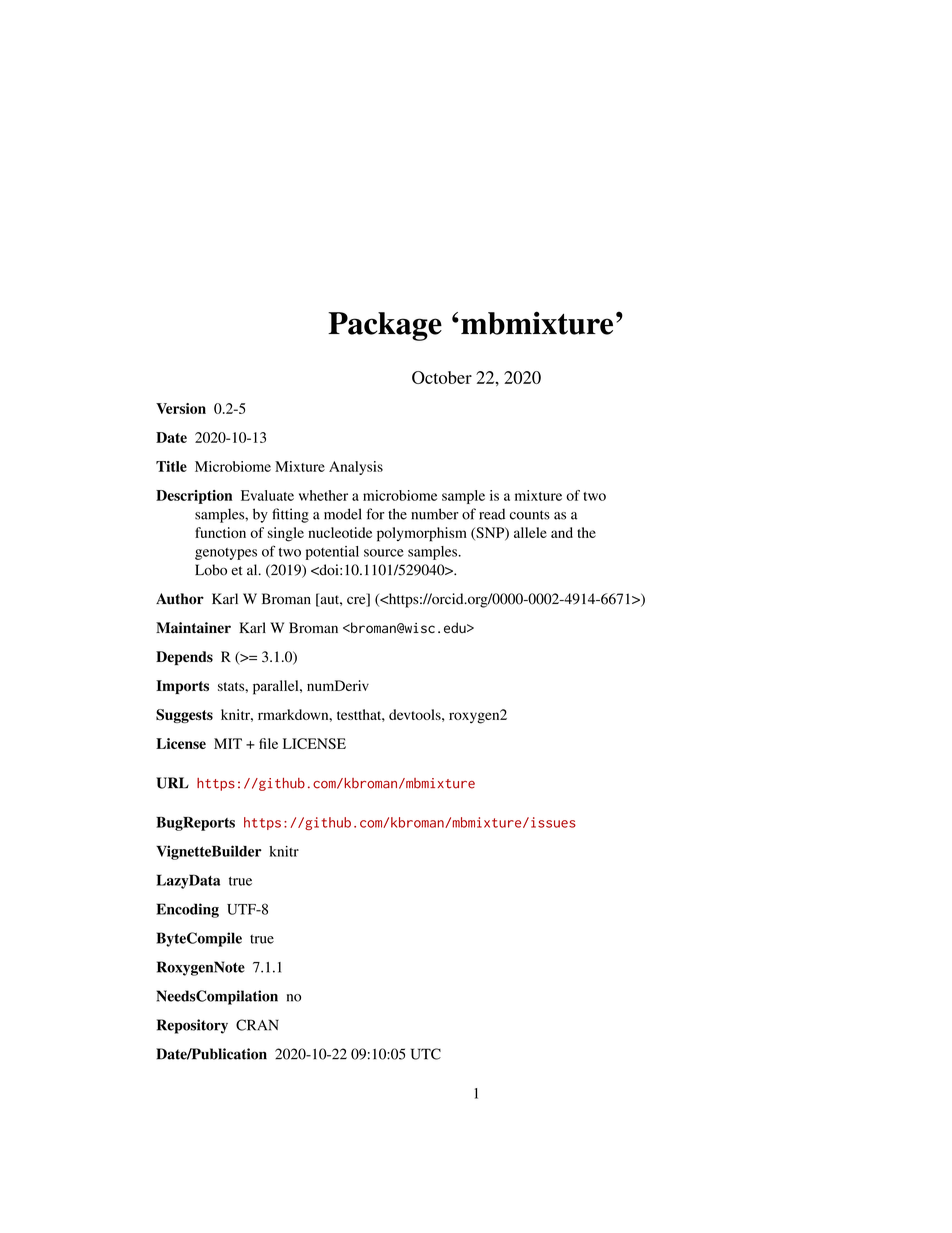 The image size is (952, 1233). What do you see at coordinates (385, 326) in the page?
I see `Package` at bounding box center [385, 326].
